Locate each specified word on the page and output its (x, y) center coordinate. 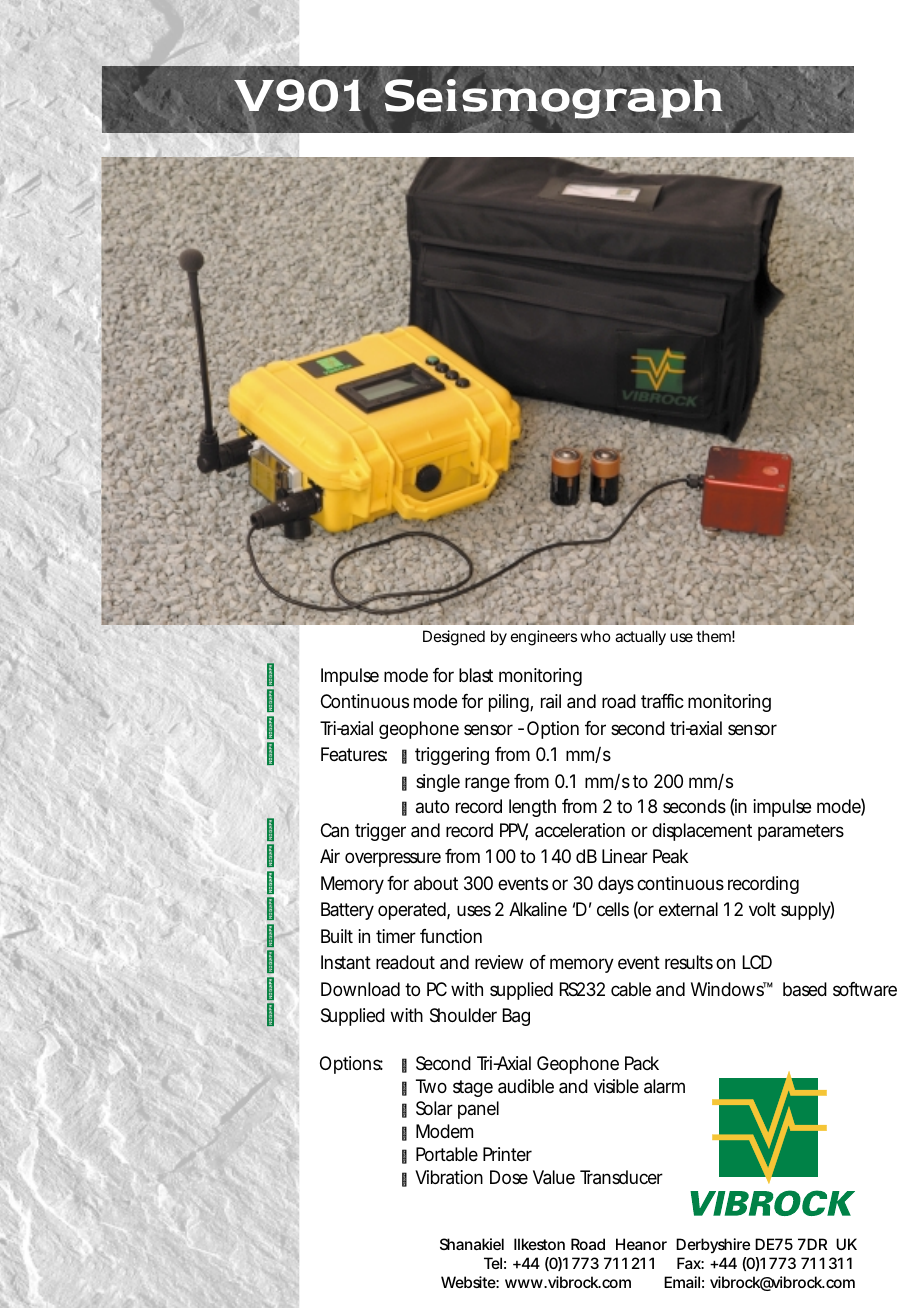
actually (640, 638)
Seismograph (554, 99)
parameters (801, 832)
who (595, 636)
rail (551, 701)
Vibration (449, 1177)
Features (354, 754)
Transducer (621, 1177)
